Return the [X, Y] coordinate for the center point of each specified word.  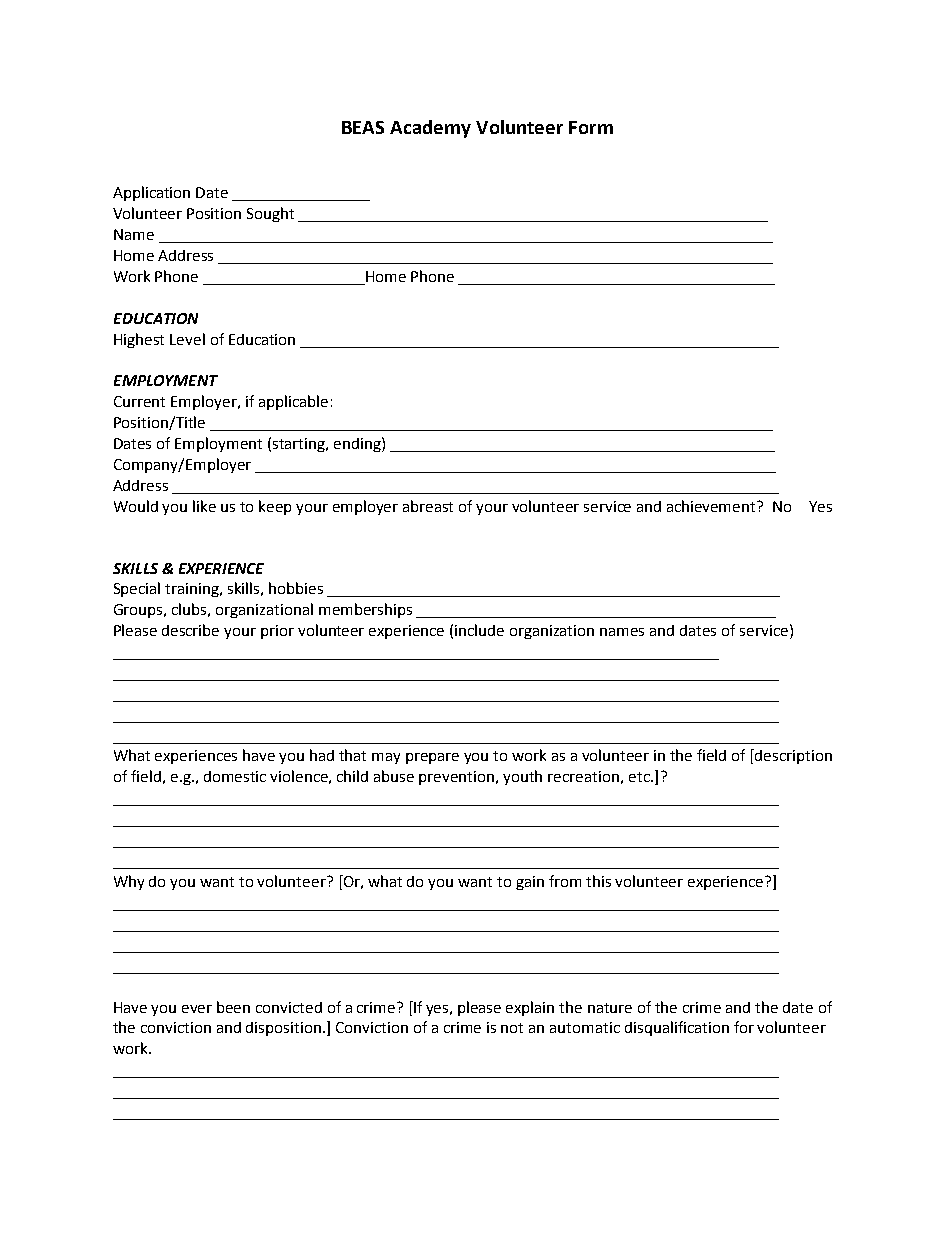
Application [151, 193]
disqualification [677, 1028]
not [512, 1028]
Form [591, 127]
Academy [430, 129]
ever [197, 1009]
